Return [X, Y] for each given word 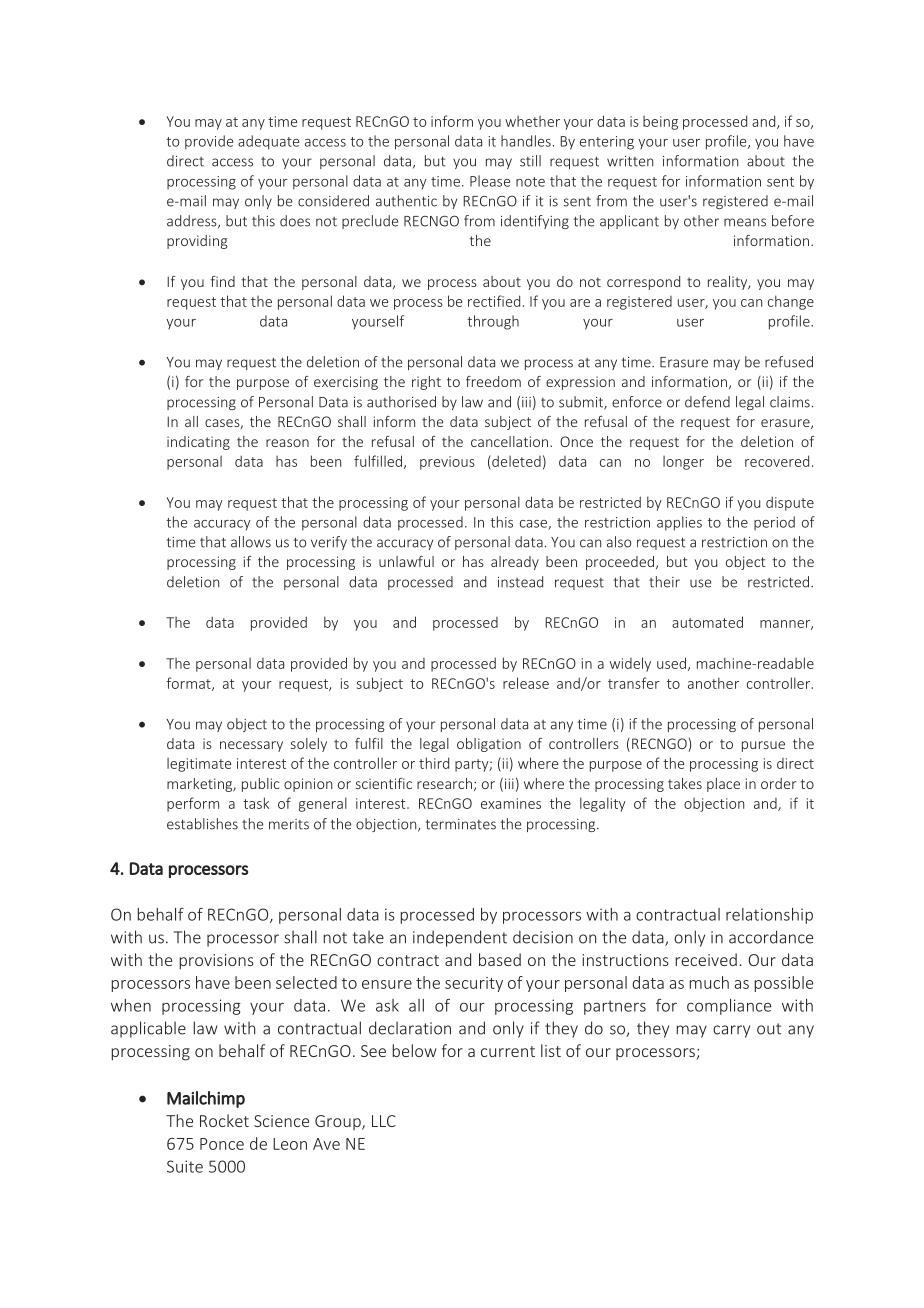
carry [731, 1031]
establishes [202, 824]
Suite [185, 1166]
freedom [493, 381]
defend [707, 402]
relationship [769, 916]
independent [460, 938]
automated [707, 622]
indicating [198, 443]
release [526, 683]
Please [490, 181]
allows [251, 542]
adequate [268, 142]
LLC [384, 1121]
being [660, 123]
